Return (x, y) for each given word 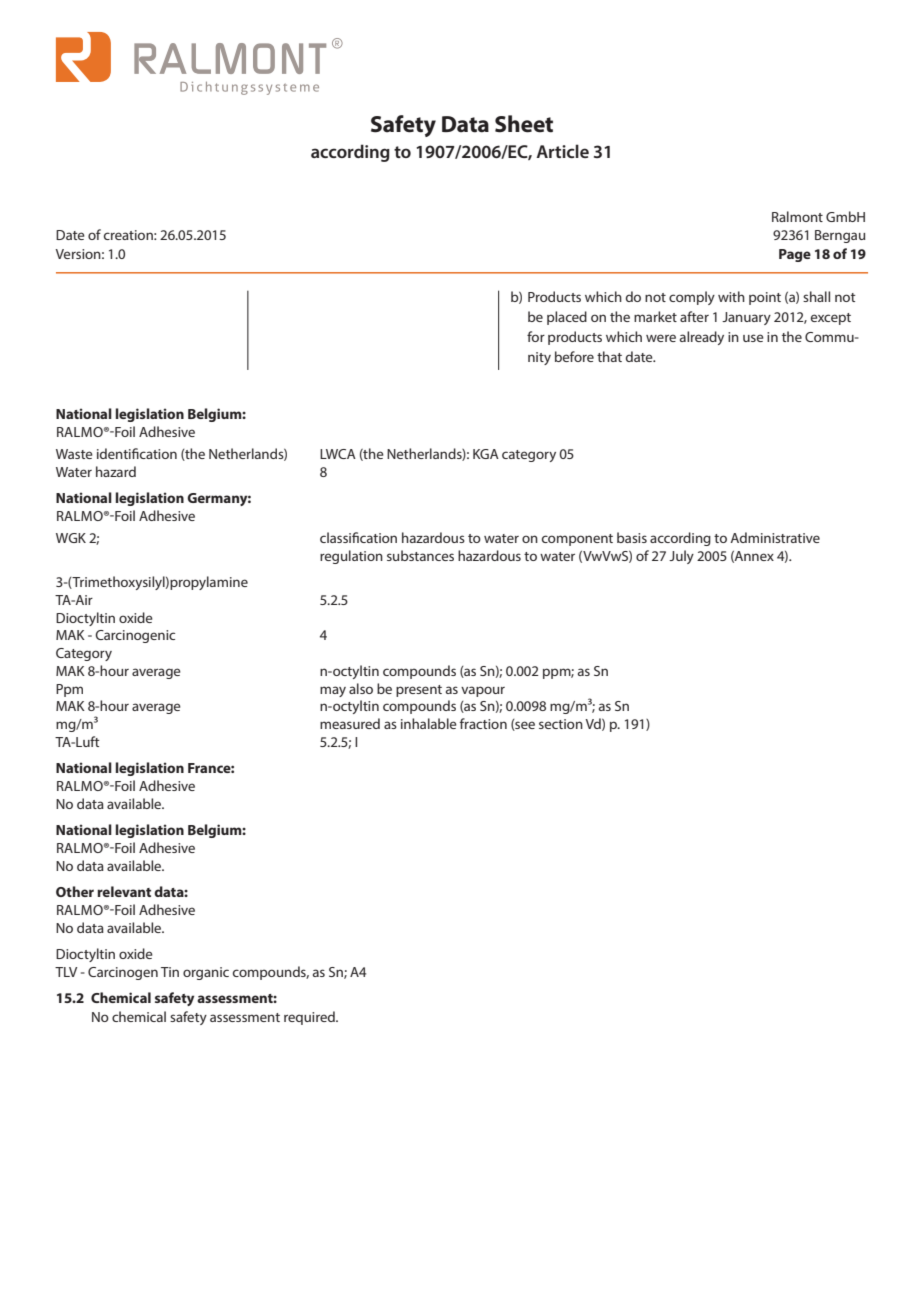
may (333, 691)
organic (206, 973)
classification (358, 537)
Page (795, 255)
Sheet (524, 124)
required (310, 1018)
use (753, 338)
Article (562, 151)
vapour (483, 691)
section (561, 724)
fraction (483, 723)
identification (137, 453)
